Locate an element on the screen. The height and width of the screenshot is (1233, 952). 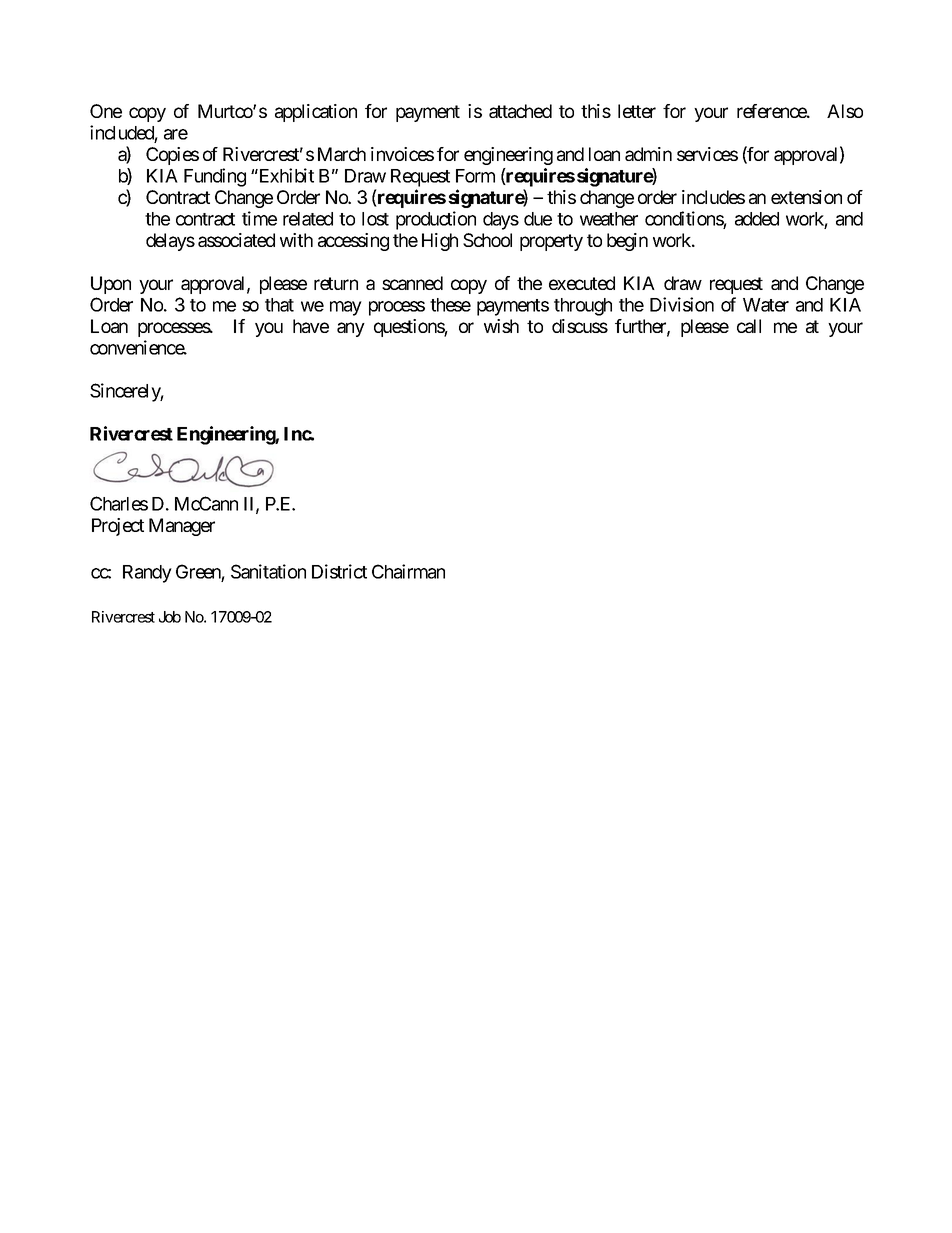
call is located at coordinates (749, 326).
